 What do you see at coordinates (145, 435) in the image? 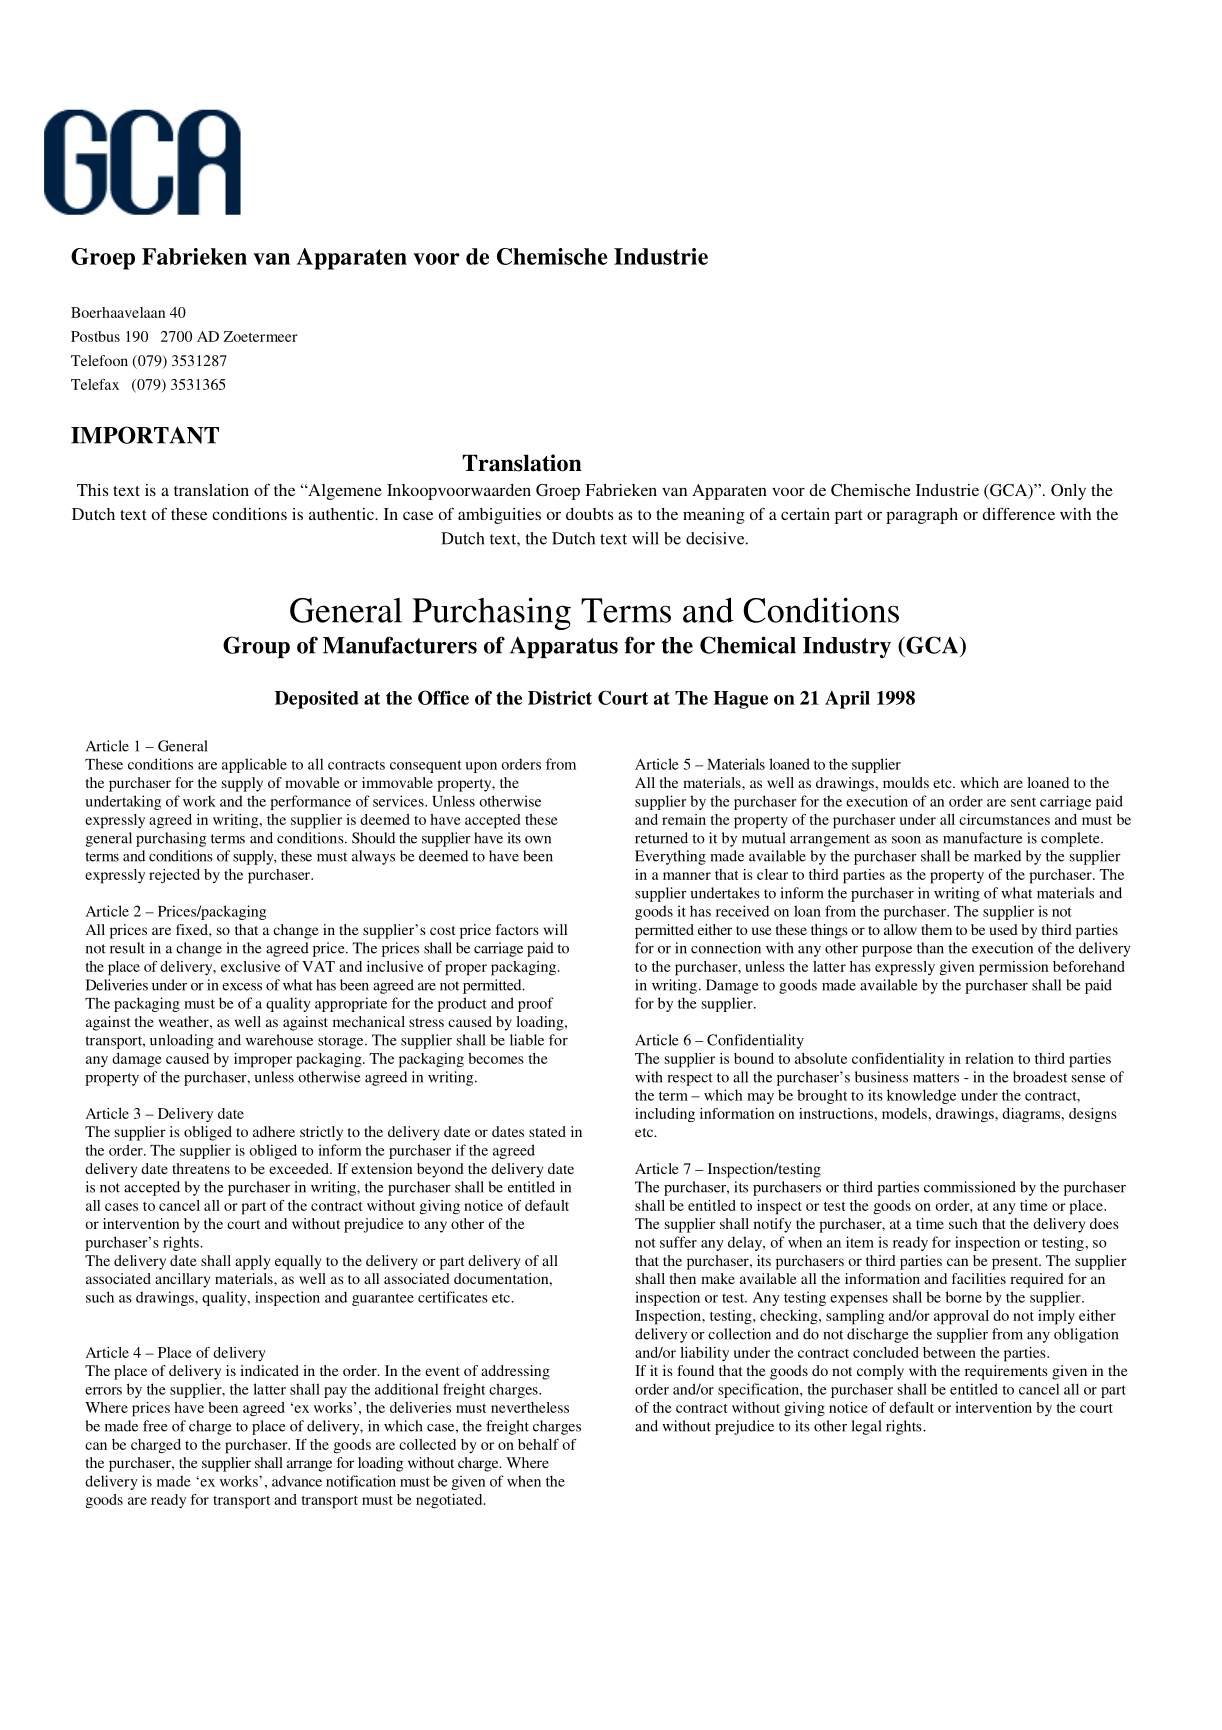
I see `IMPORTANT` at bounding box center [145, 435].
